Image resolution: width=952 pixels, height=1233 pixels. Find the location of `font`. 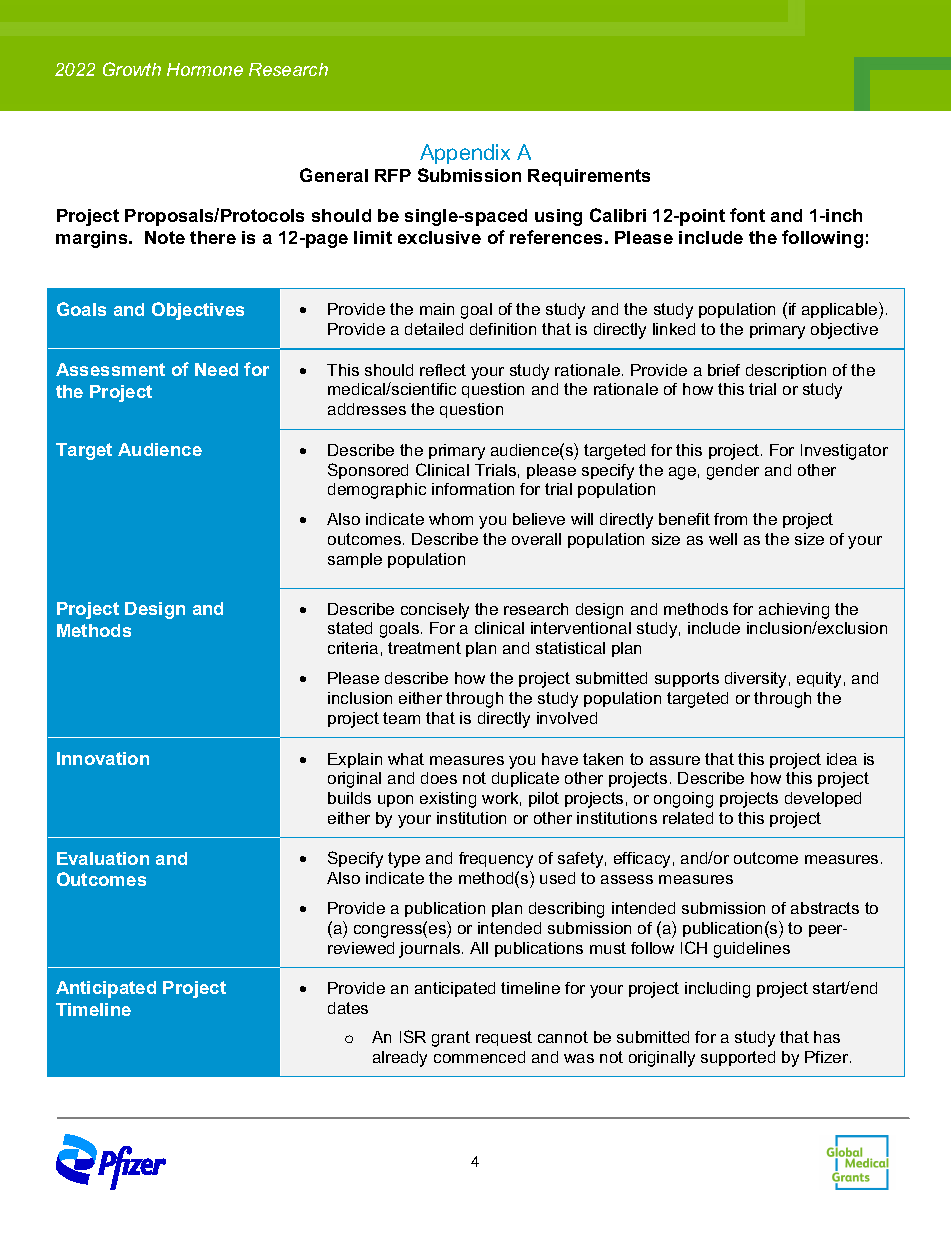

font is located at coordinates (747, 215).
